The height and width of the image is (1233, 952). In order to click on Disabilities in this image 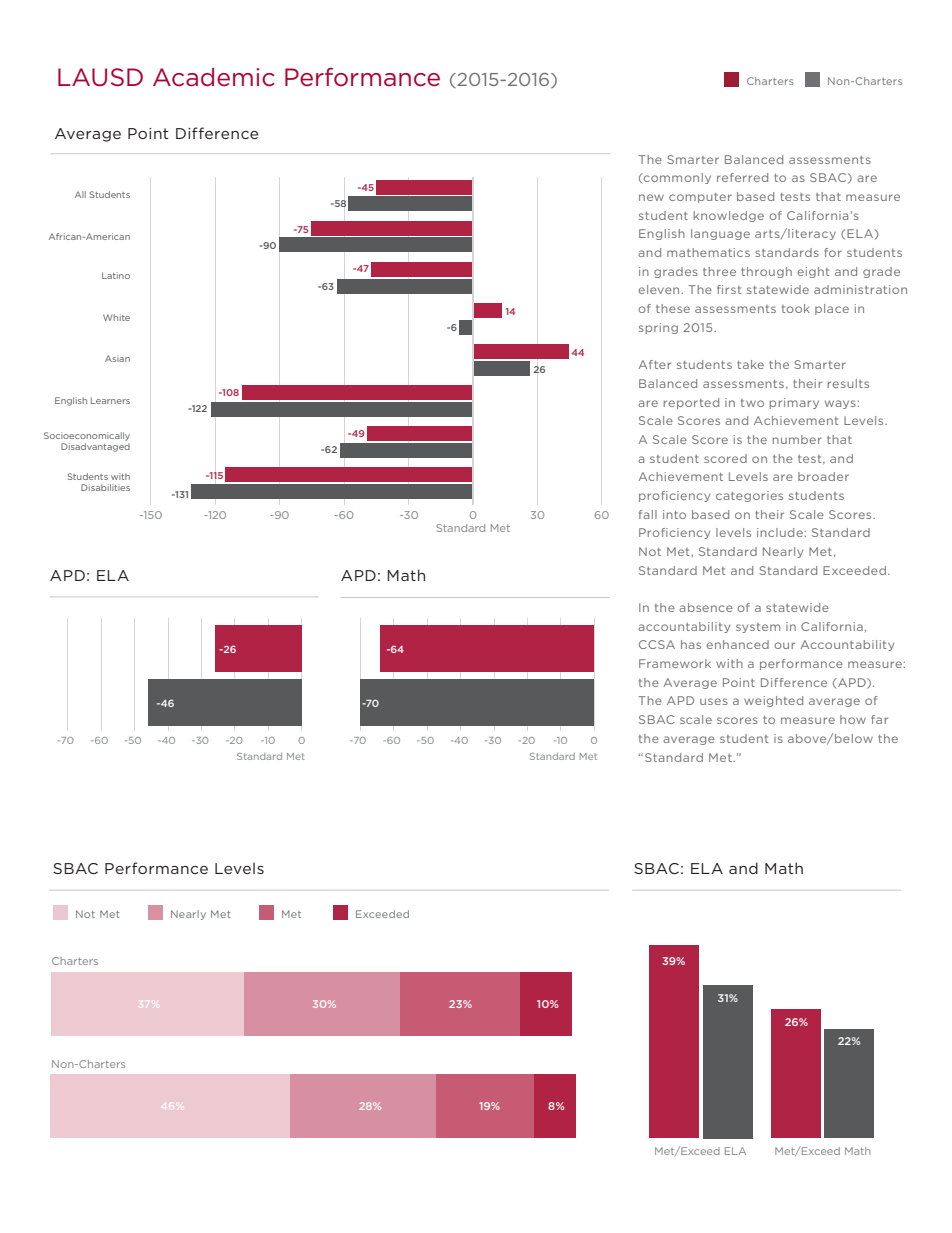, I will do `click(105, 487)`.
